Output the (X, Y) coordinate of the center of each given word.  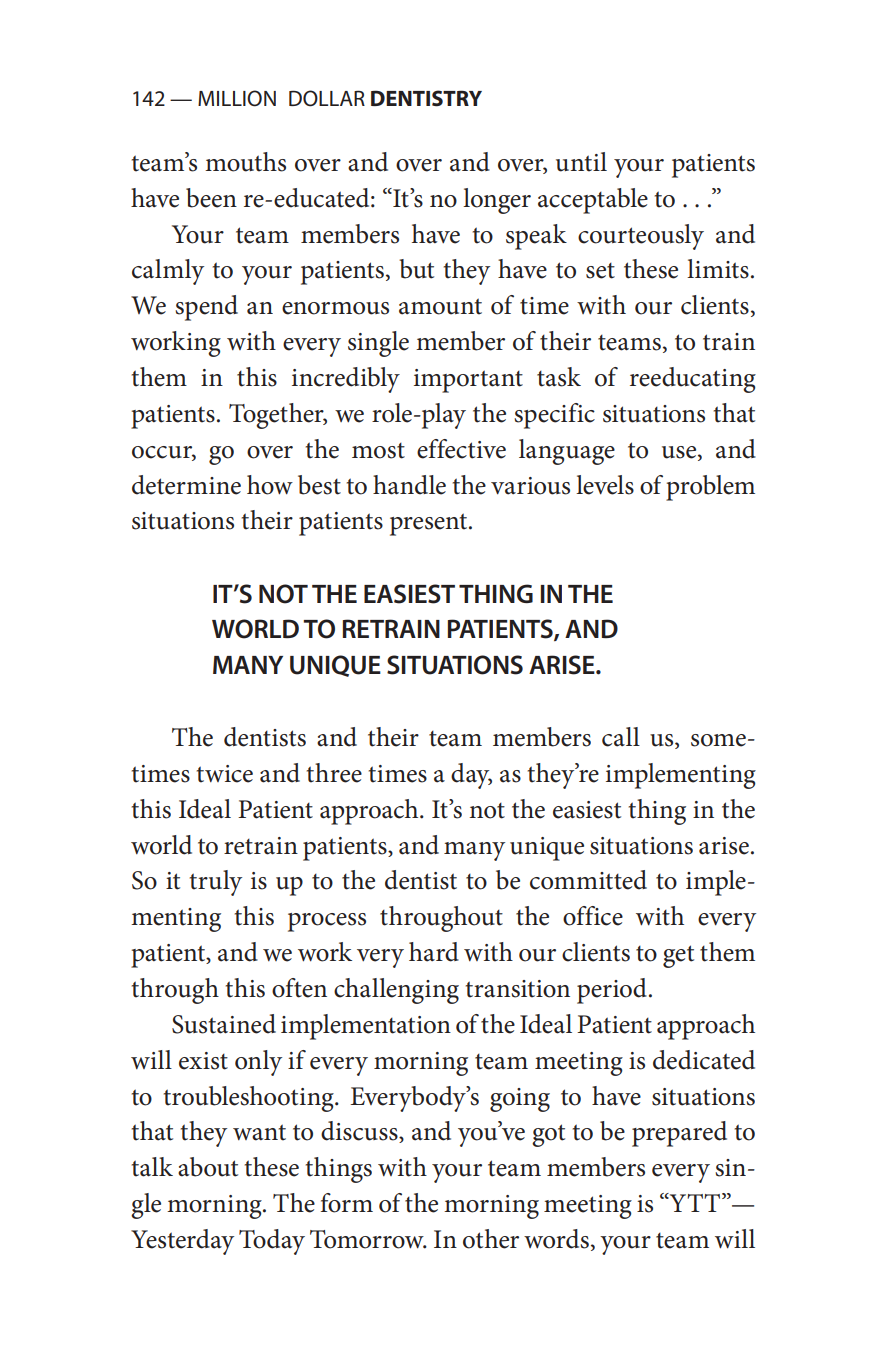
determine (186, 485)
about (208, 1167)
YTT (695, 1202)
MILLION (237, 98)
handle (409, 485)
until (581, 162)
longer (497, 201)
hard (434, 952)
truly (216, 883)
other (491, 1239)
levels (605, 485)
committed (588, 880)
